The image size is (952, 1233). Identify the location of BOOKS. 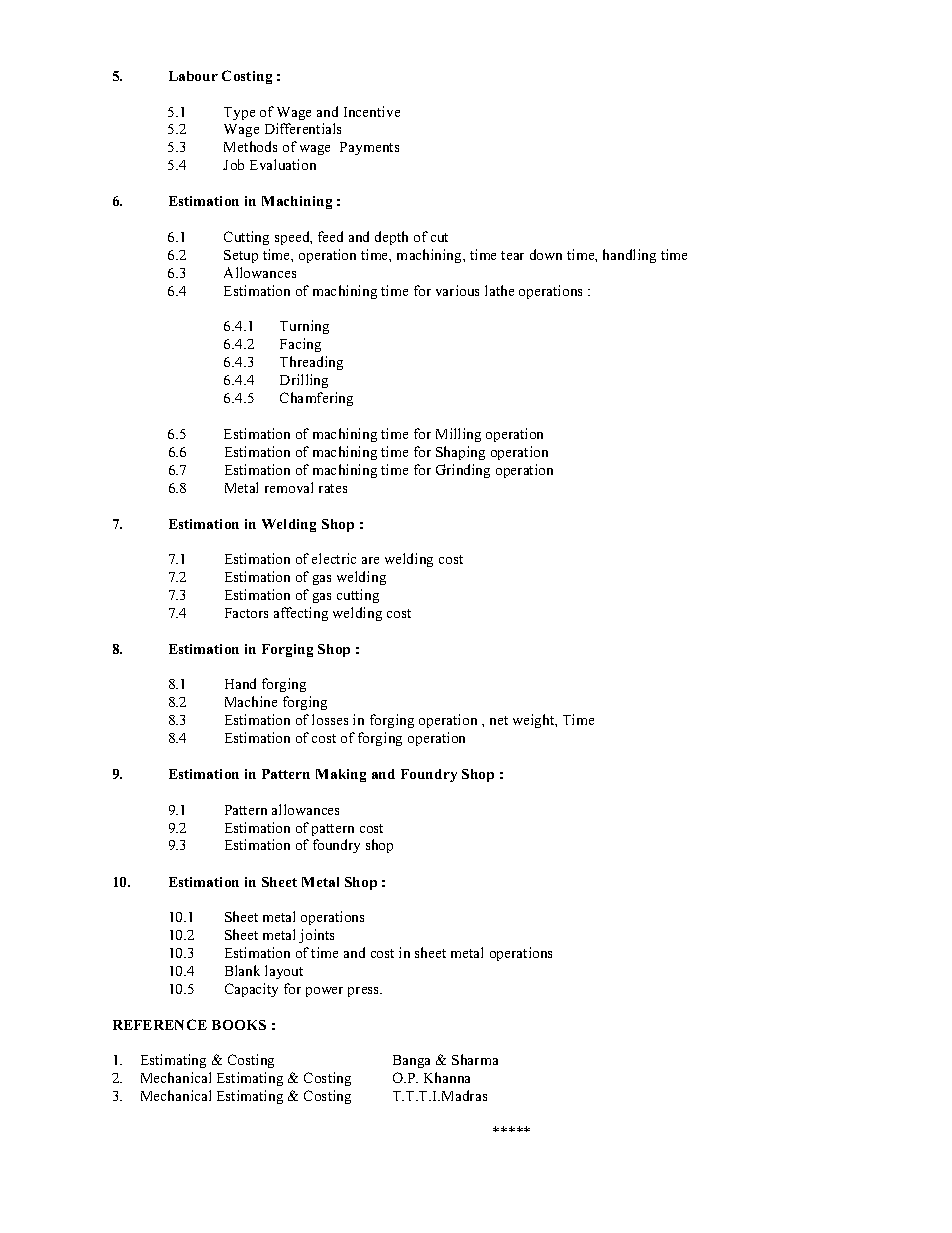
(239, 1025).
